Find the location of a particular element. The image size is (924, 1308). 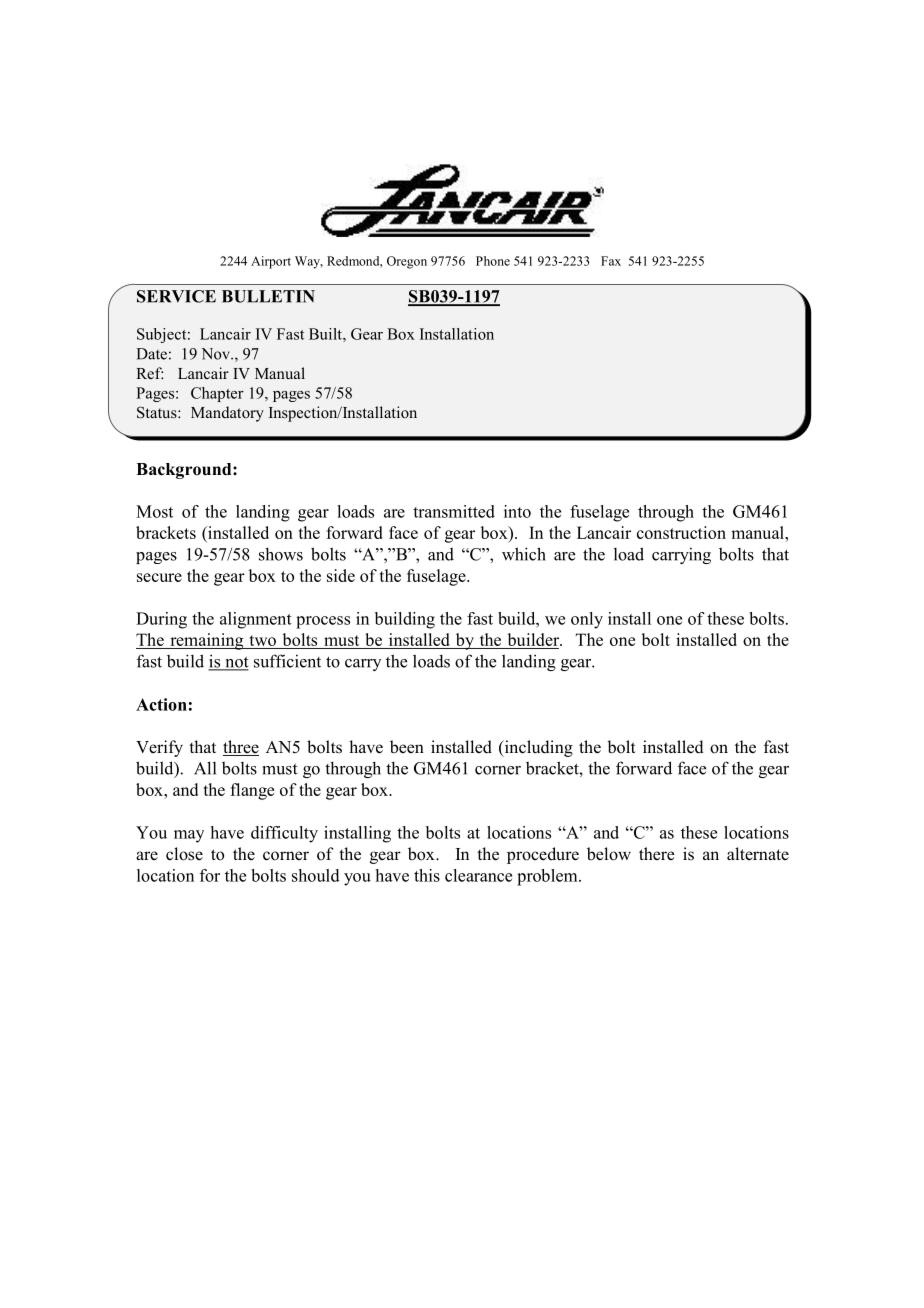

process is located at coordinates (323, 622).
